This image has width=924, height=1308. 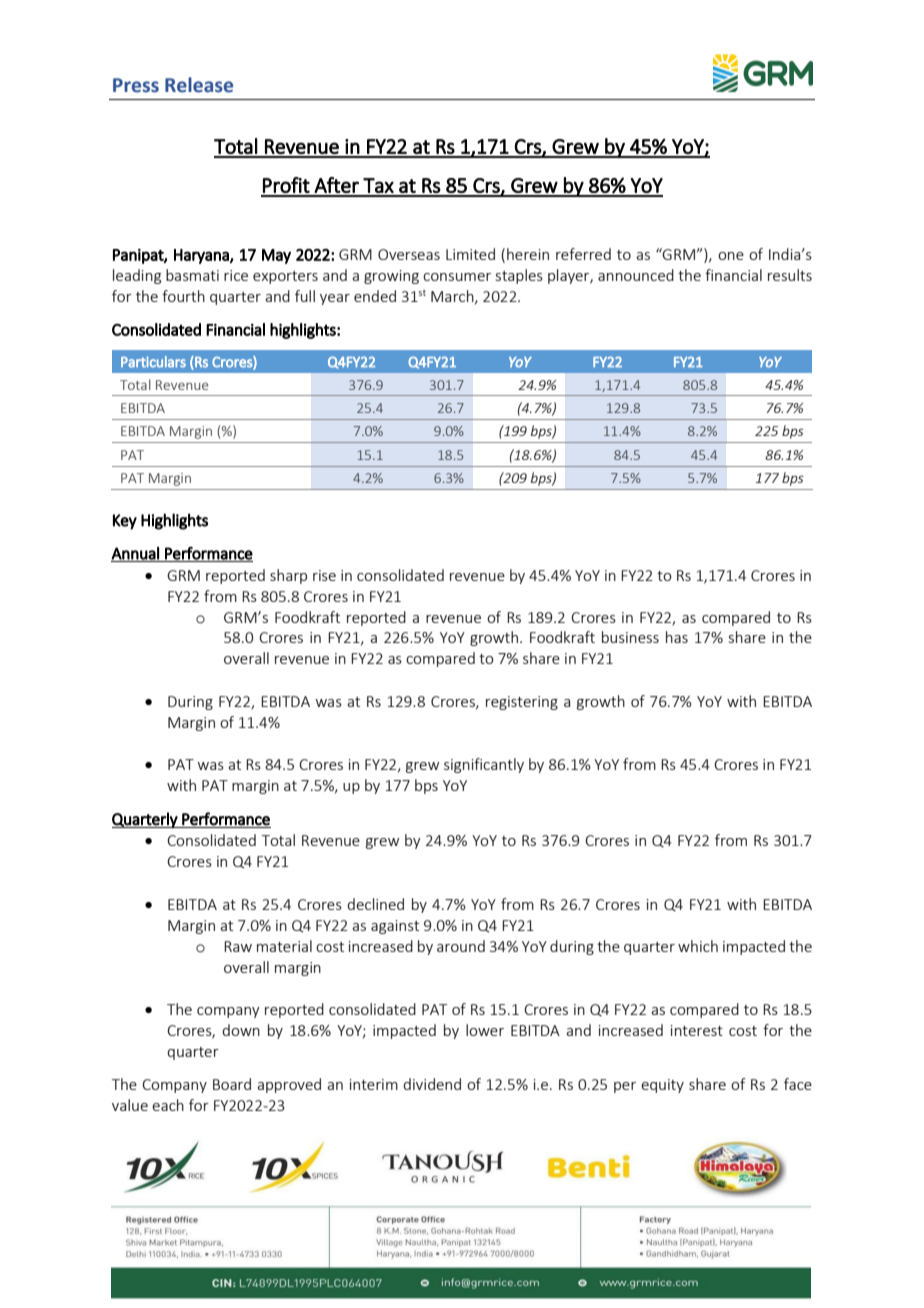 I want to click on sharp, so click(x=288, y=576).
